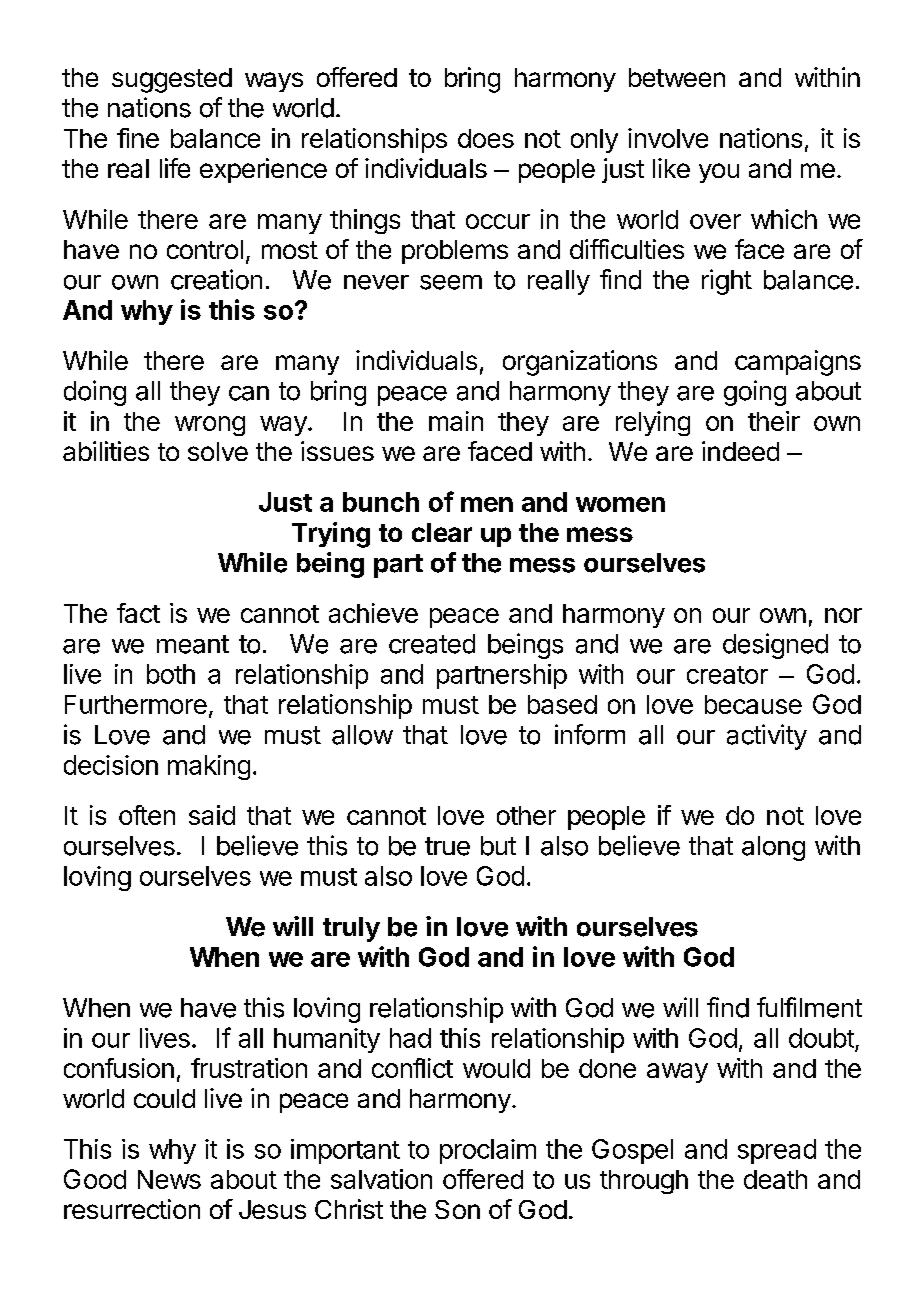 The image size is (924, 1308). I want to click on you, so click(719, 173).
